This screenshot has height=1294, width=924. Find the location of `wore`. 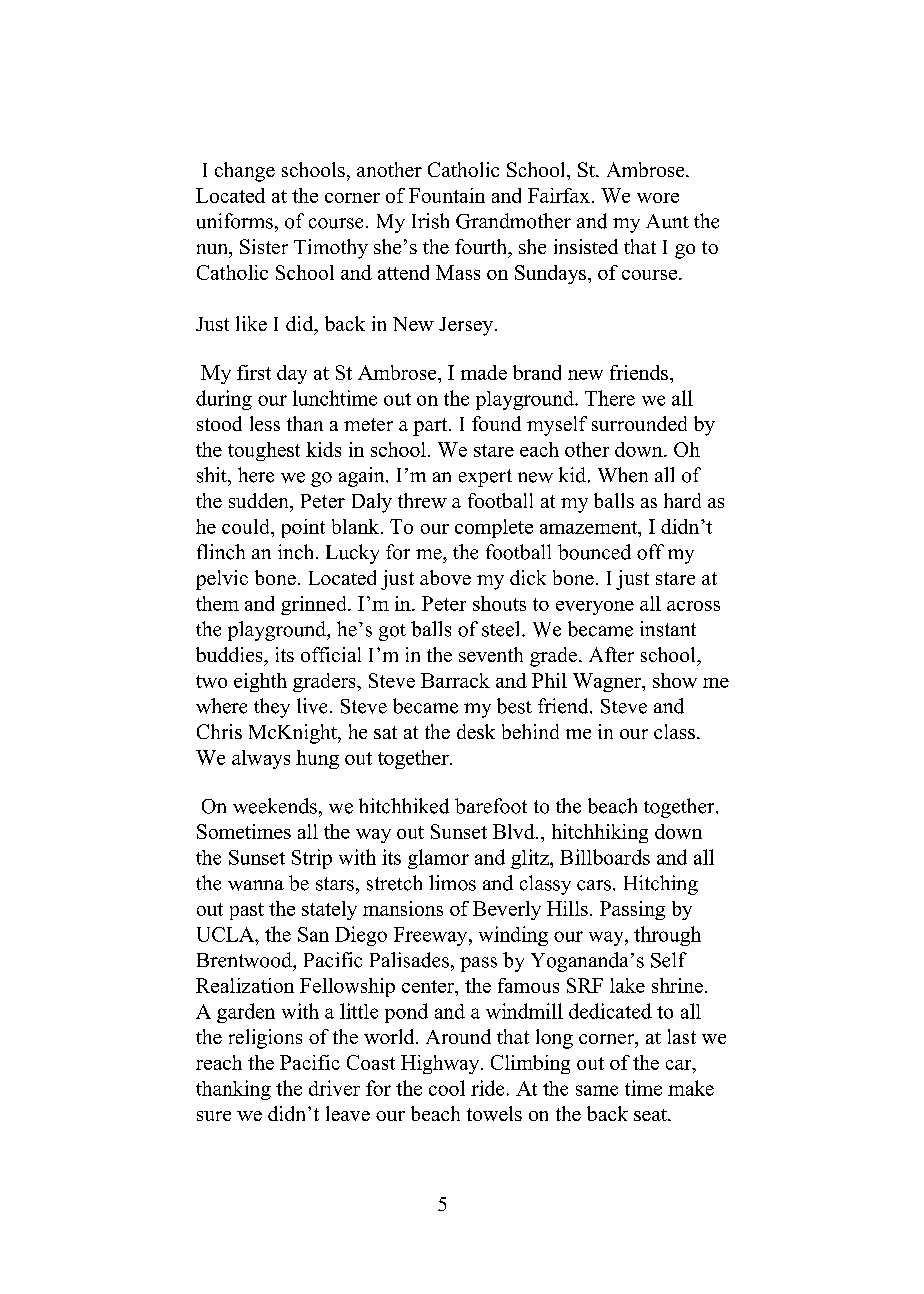

wore is located at coordinates (658, 198).
